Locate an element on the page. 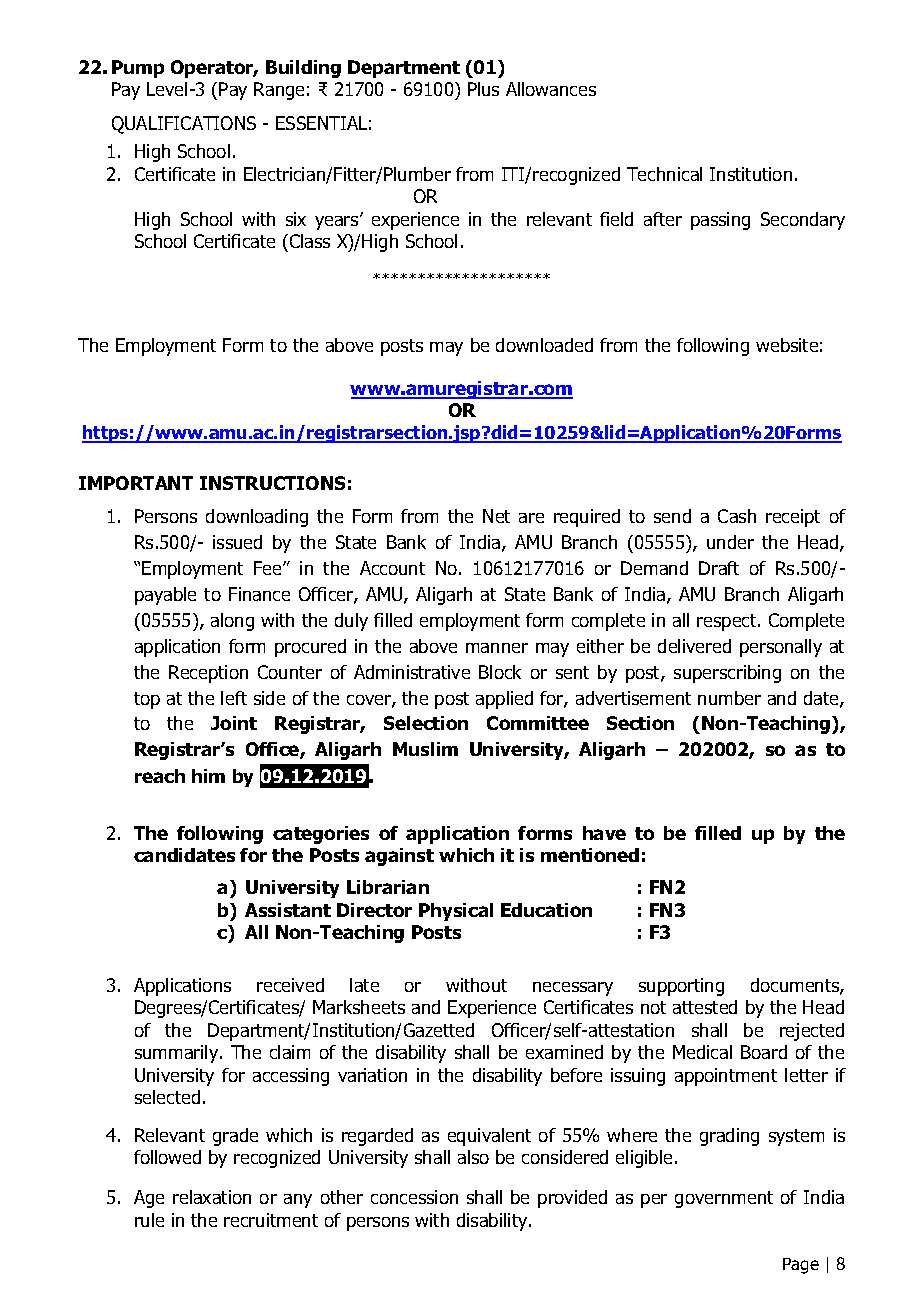  downloaded is located at coordinates (544, 345).
